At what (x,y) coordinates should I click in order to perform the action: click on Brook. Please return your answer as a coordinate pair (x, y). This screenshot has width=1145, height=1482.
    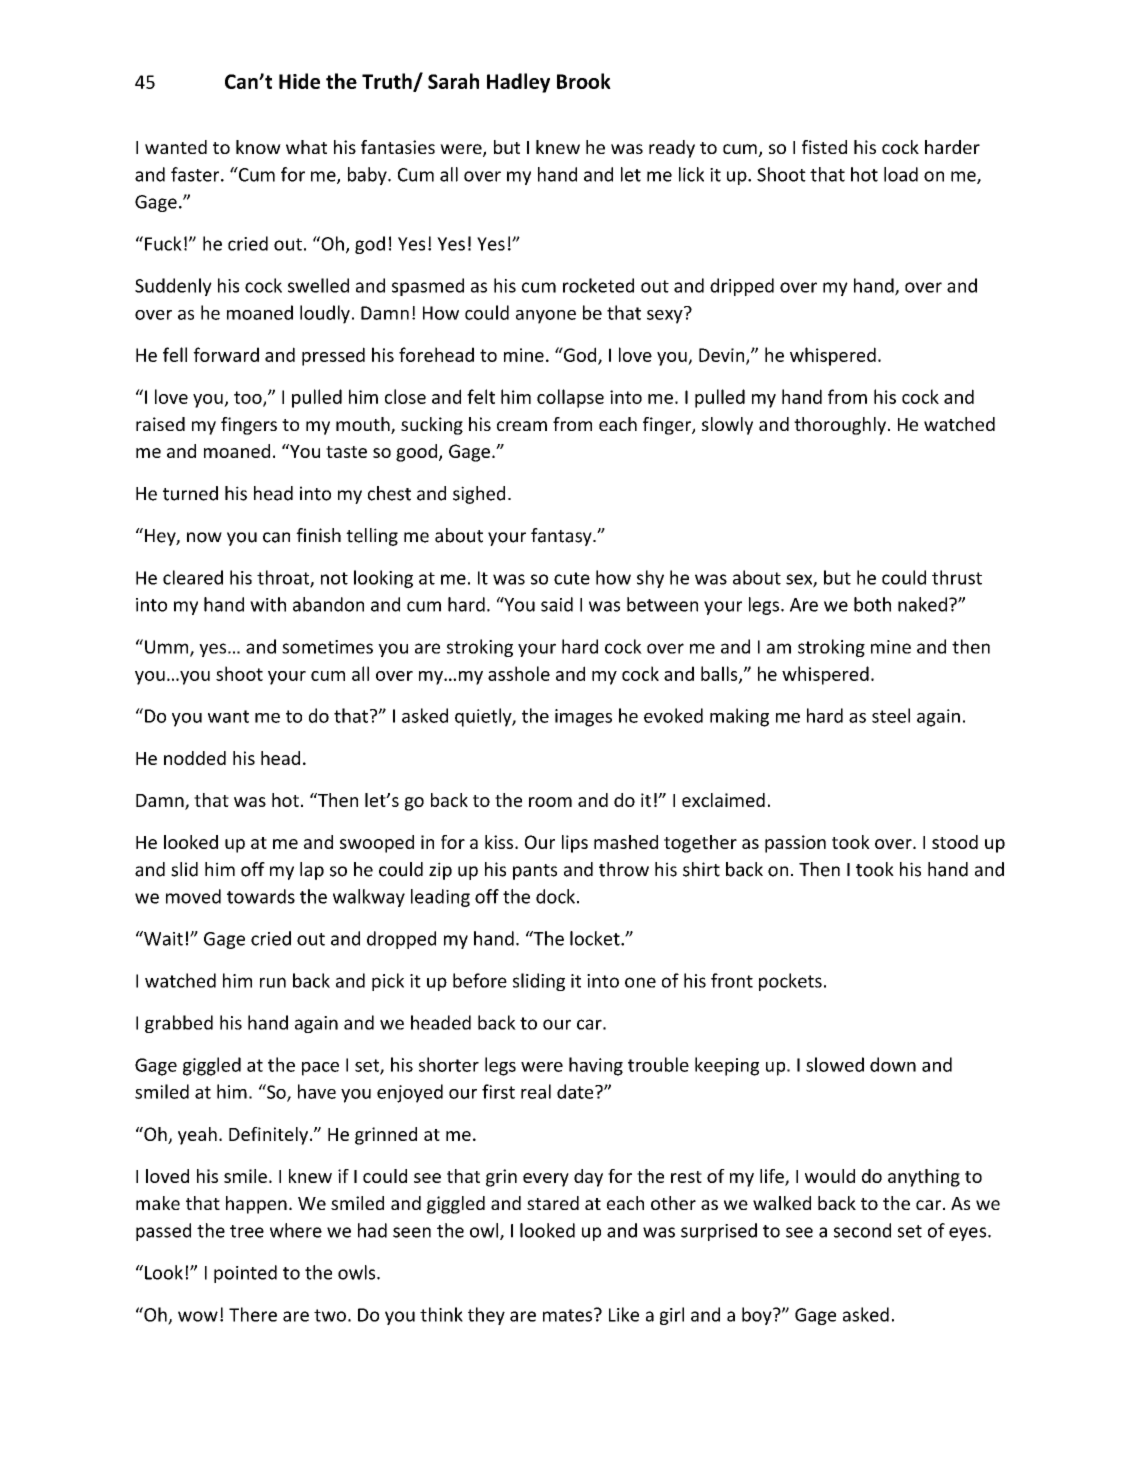
    Looking at the image, I should click on (584, 81).
